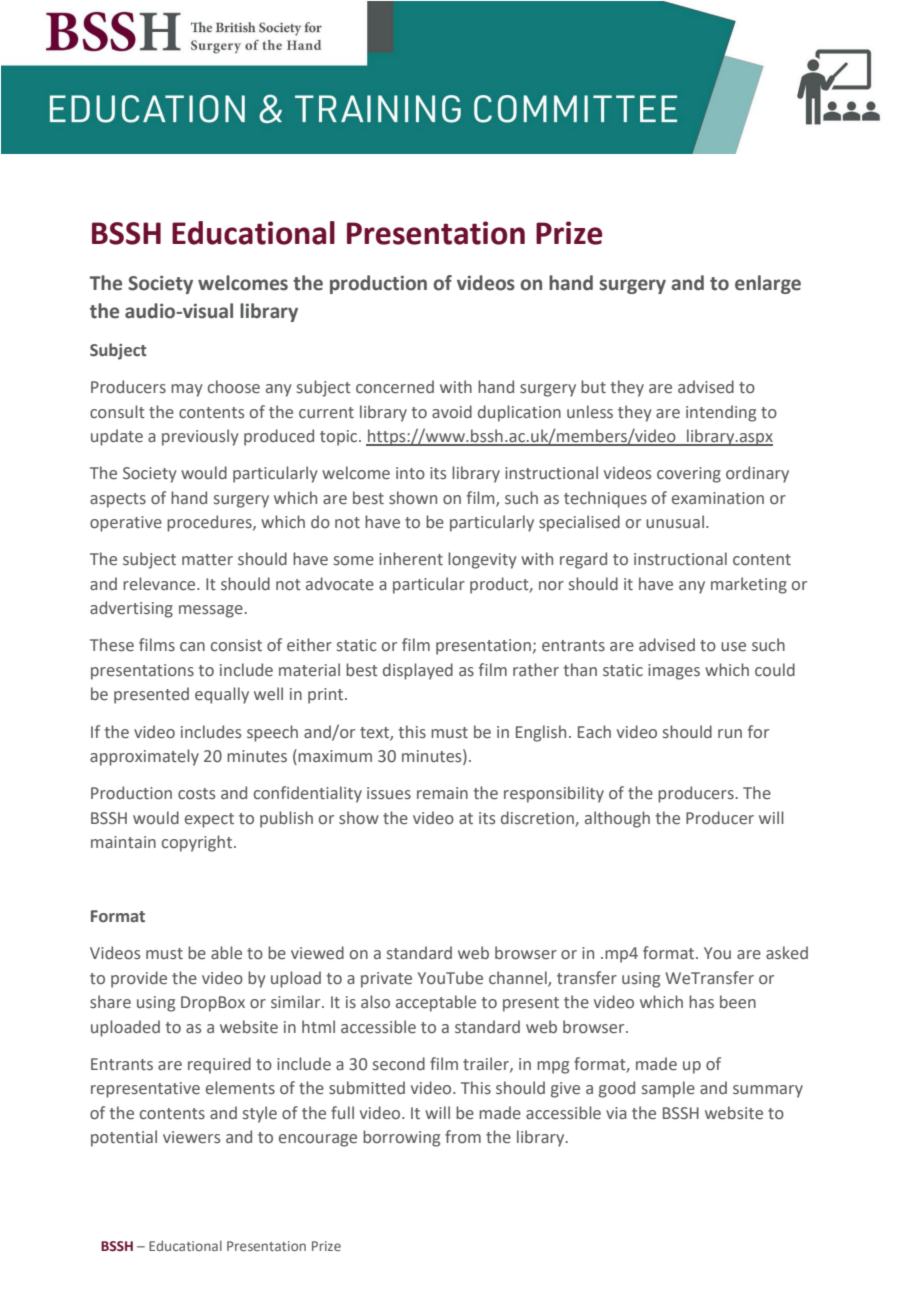  I want to click on examination, so click(718, 498).
